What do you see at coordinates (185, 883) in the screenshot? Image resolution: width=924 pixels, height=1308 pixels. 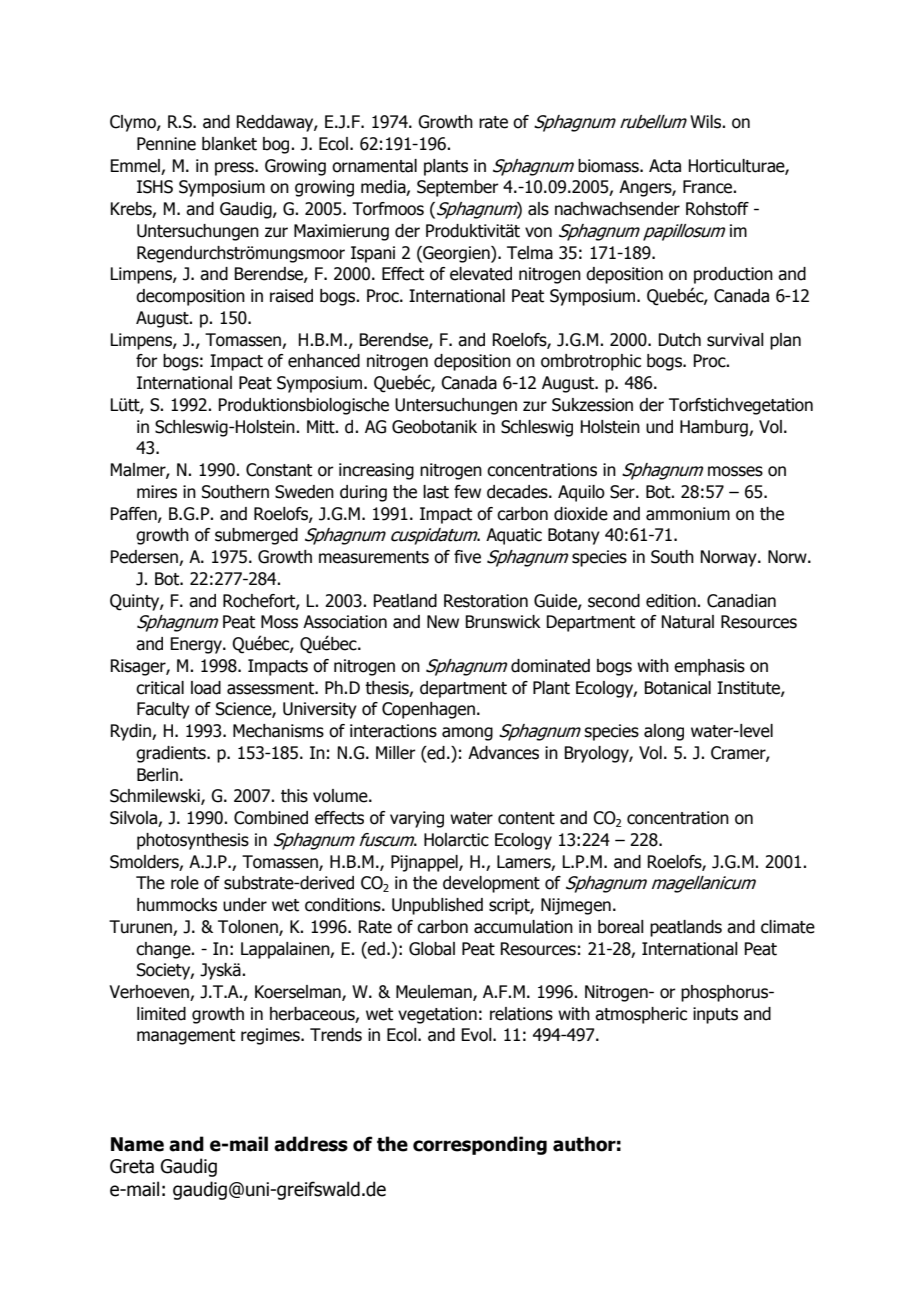 I see `role` at bounding box center [185, 883].
